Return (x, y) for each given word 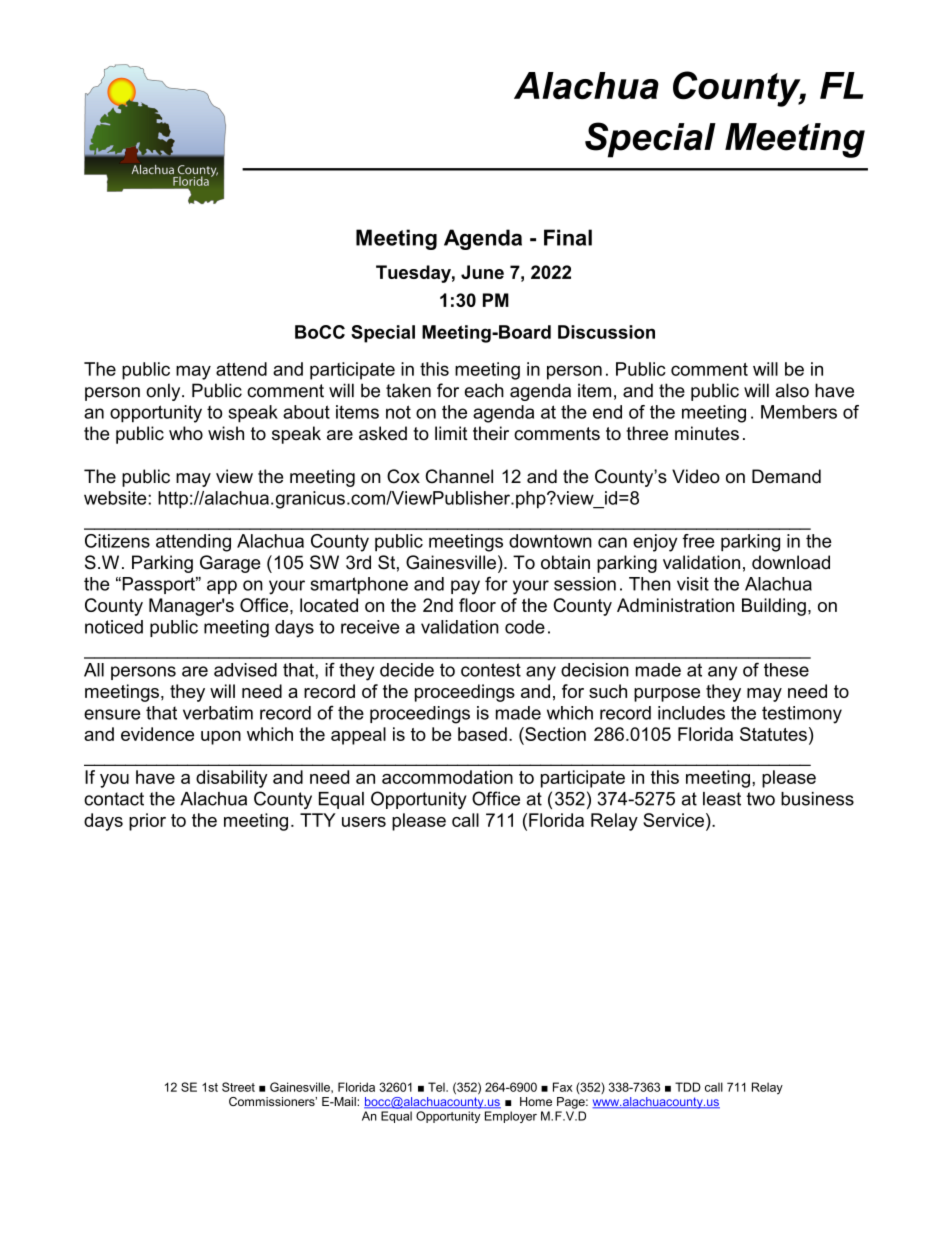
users (364, 822)
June (482, 272)
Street (238, 1087)
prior (147, 822)
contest (491, 670)
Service (675, 820)
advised (245, 670)
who (186, 433)
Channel (459, 476)
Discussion (606, 332)
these (786, 670)
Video (696, 476)
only (164, 392)
